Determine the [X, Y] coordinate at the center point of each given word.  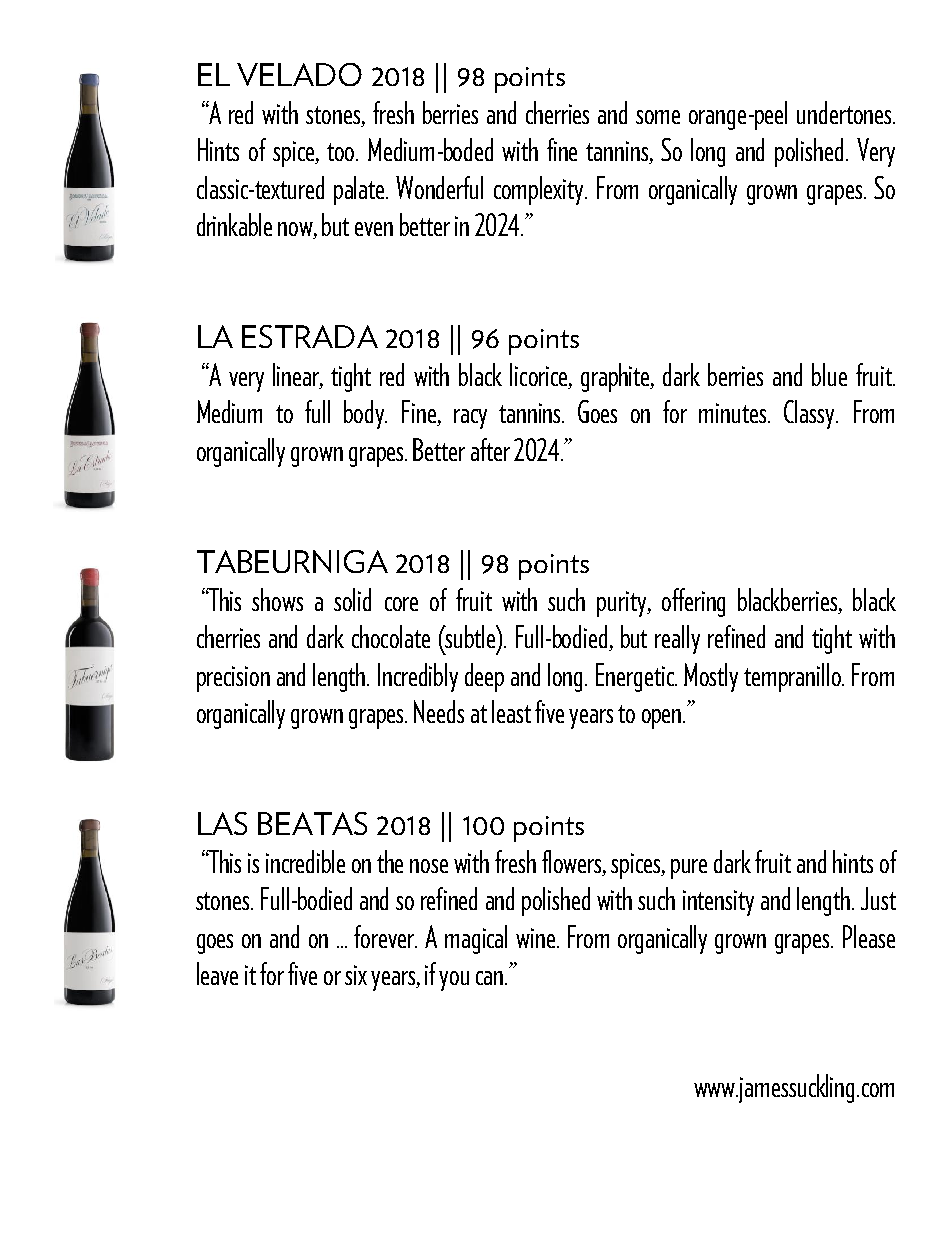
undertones [845, 112]
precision [233, 679]
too [342, 152]
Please [869, 936]
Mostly [711, 677]
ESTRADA [310, 336]
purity [623, 604]
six [356, 975]
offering [693, 602]
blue [829, 374]
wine [535, 938]
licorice [540, 376]
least [511, 711]
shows [277, 599]
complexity [540, 190]
